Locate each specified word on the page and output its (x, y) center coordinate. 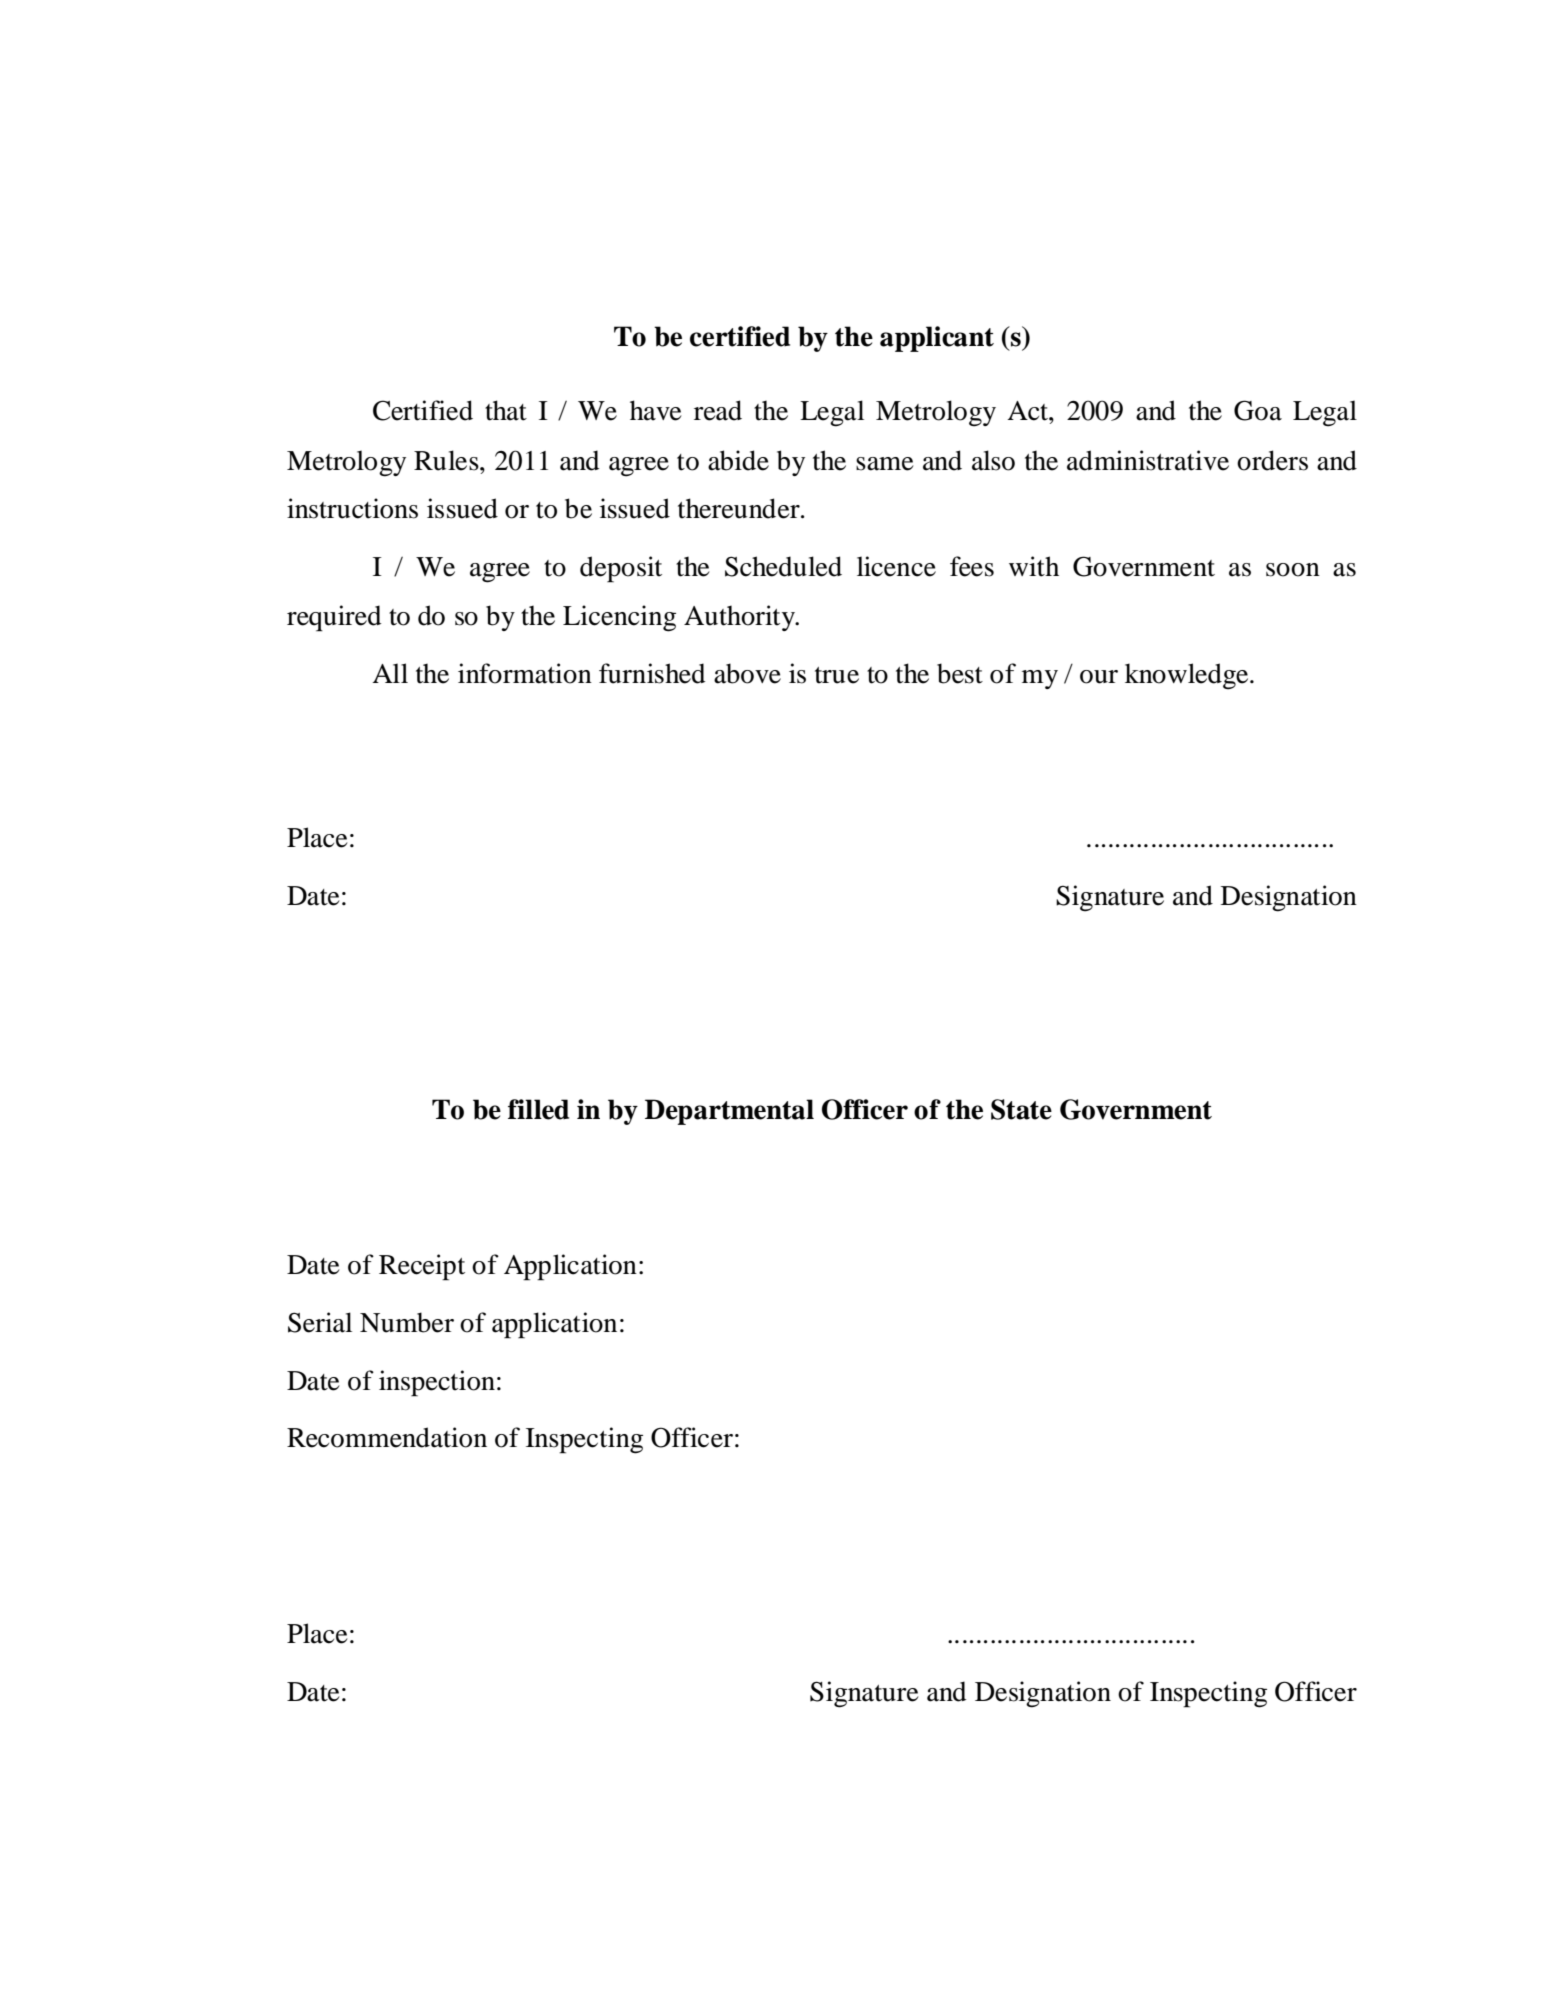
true (837, 675)
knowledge (1188, 676)
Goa (1258, 410)
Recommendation (387, 1437)
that (506, 410)
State (1021, 1109)
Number (407, 1322)
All (390, 673)
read (718, 410)
